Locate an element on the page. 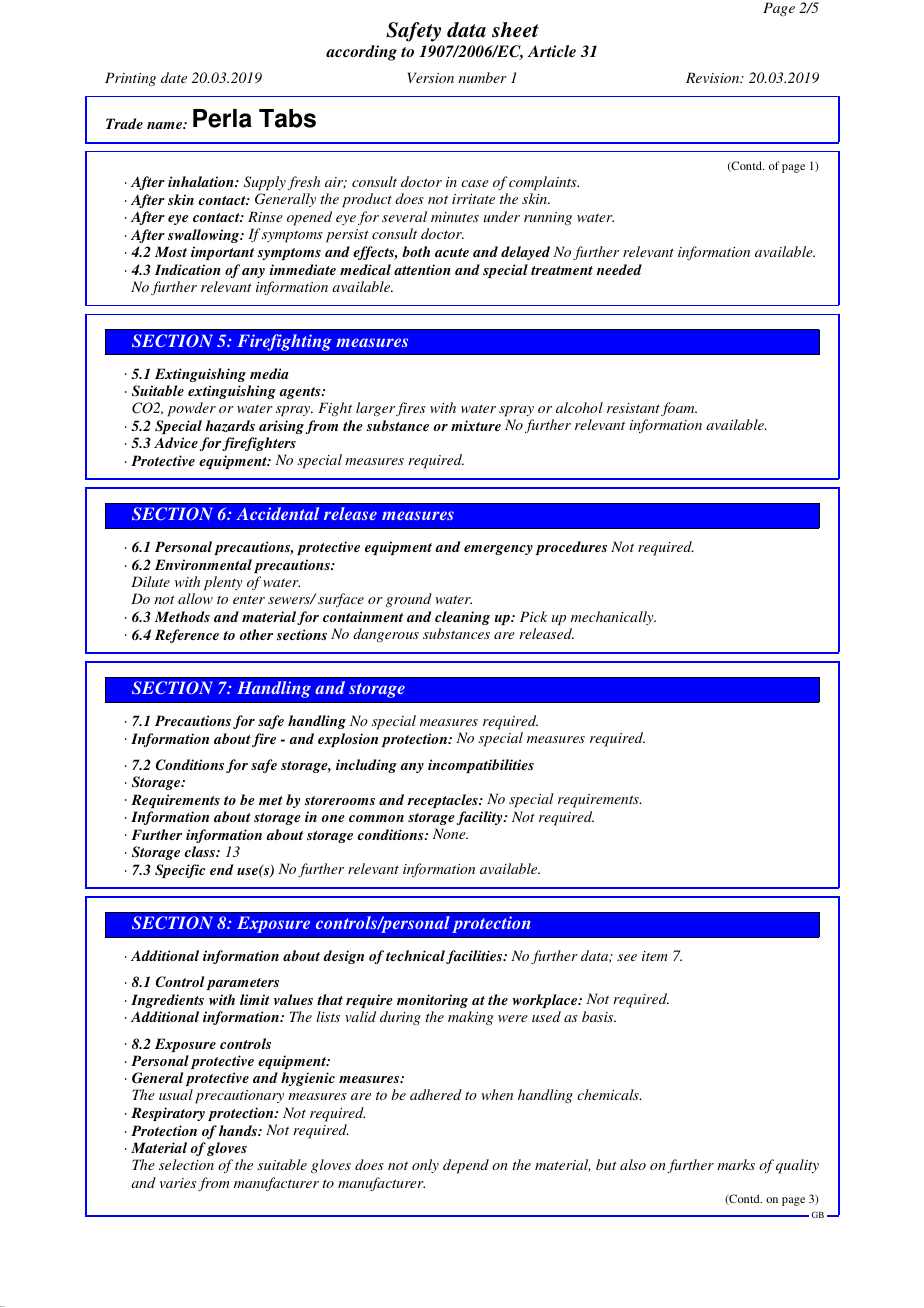 The image size is (924, 1308). selection is located at coordinates (186, 1164).
